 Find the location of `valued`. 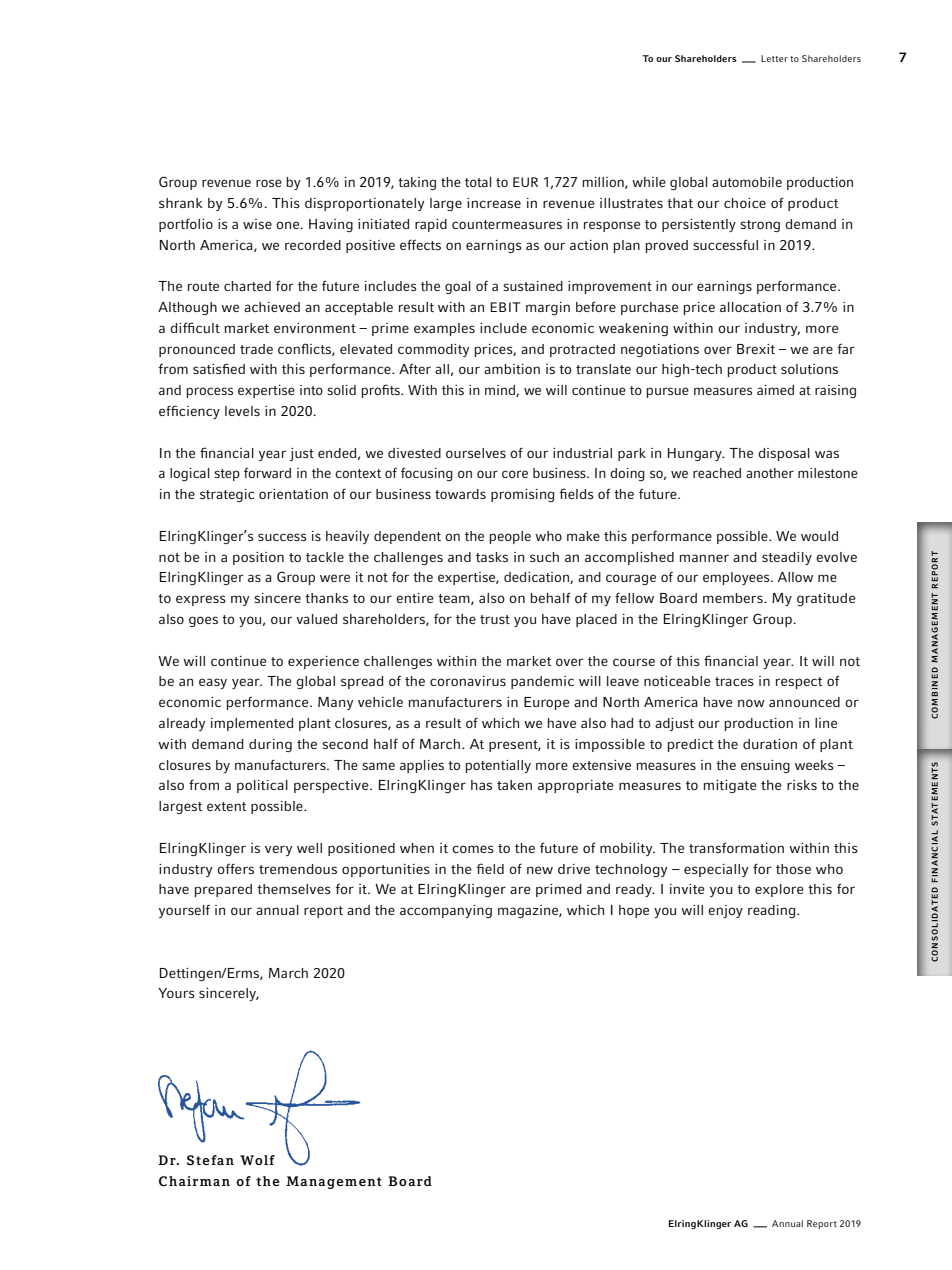

valued is located at coordinates (316, 619).
